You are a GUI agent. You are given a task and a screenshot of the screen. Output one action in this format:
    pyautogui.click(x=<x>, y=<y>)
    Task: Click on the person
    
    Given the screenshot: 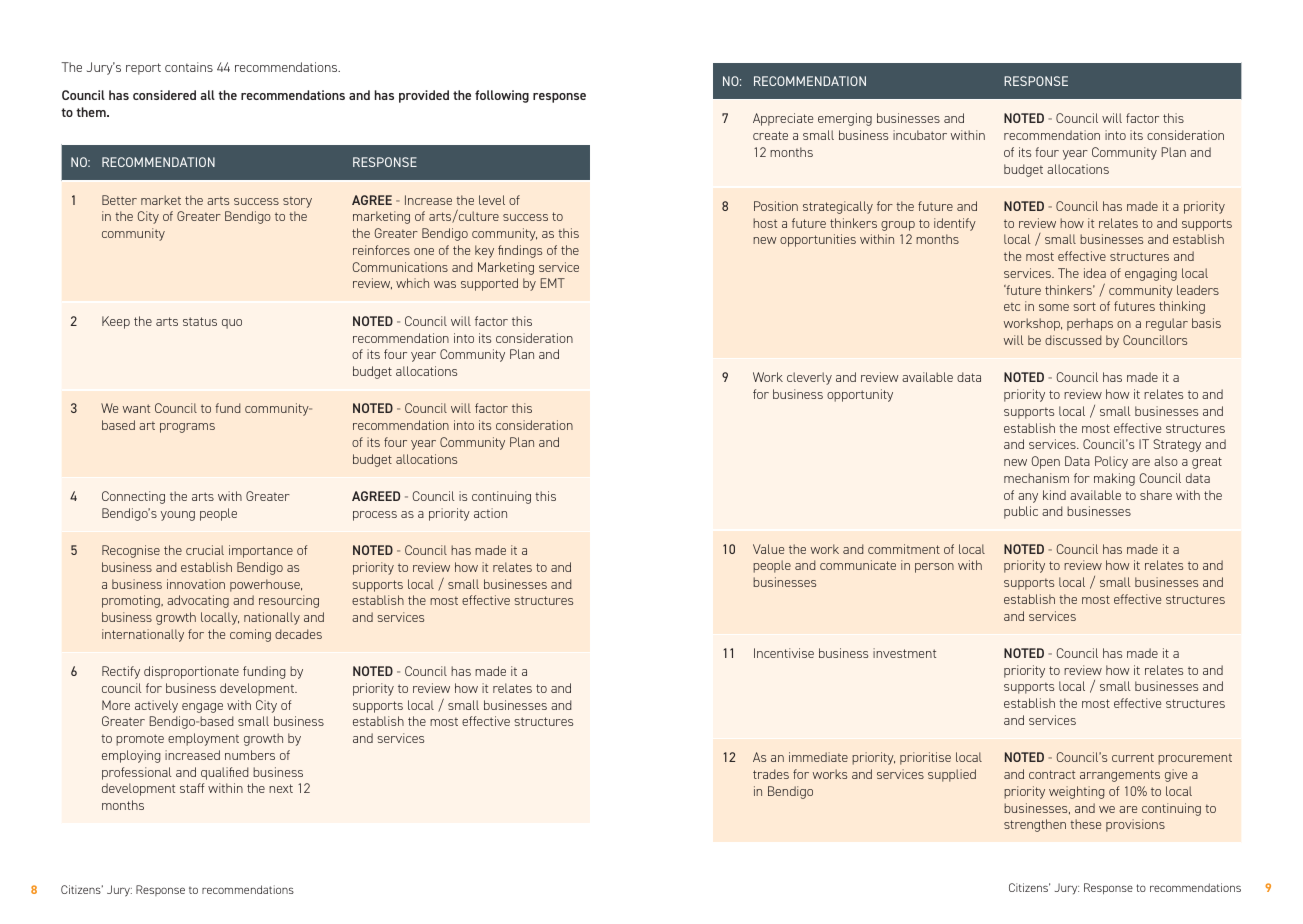 What is the action you would take?
    pyautogui.click(x=934, y=568)
